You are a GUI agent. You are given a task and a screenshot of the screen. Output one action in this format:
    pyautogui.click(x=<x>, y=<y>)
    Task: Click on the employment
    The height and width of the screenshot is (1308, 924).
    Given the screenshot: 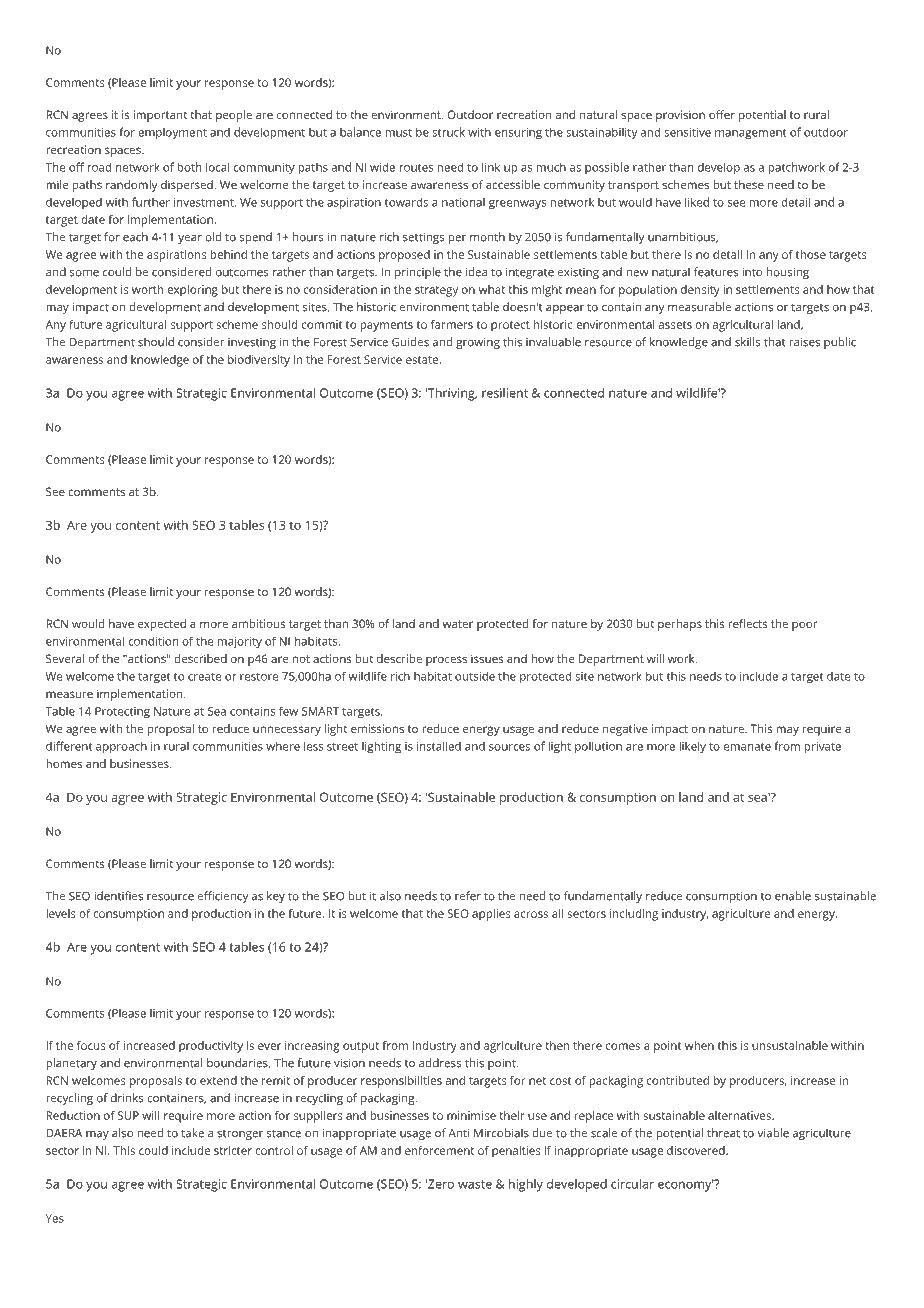 What is the action you would take?
    pyautogui.click(x=172, y=133)
